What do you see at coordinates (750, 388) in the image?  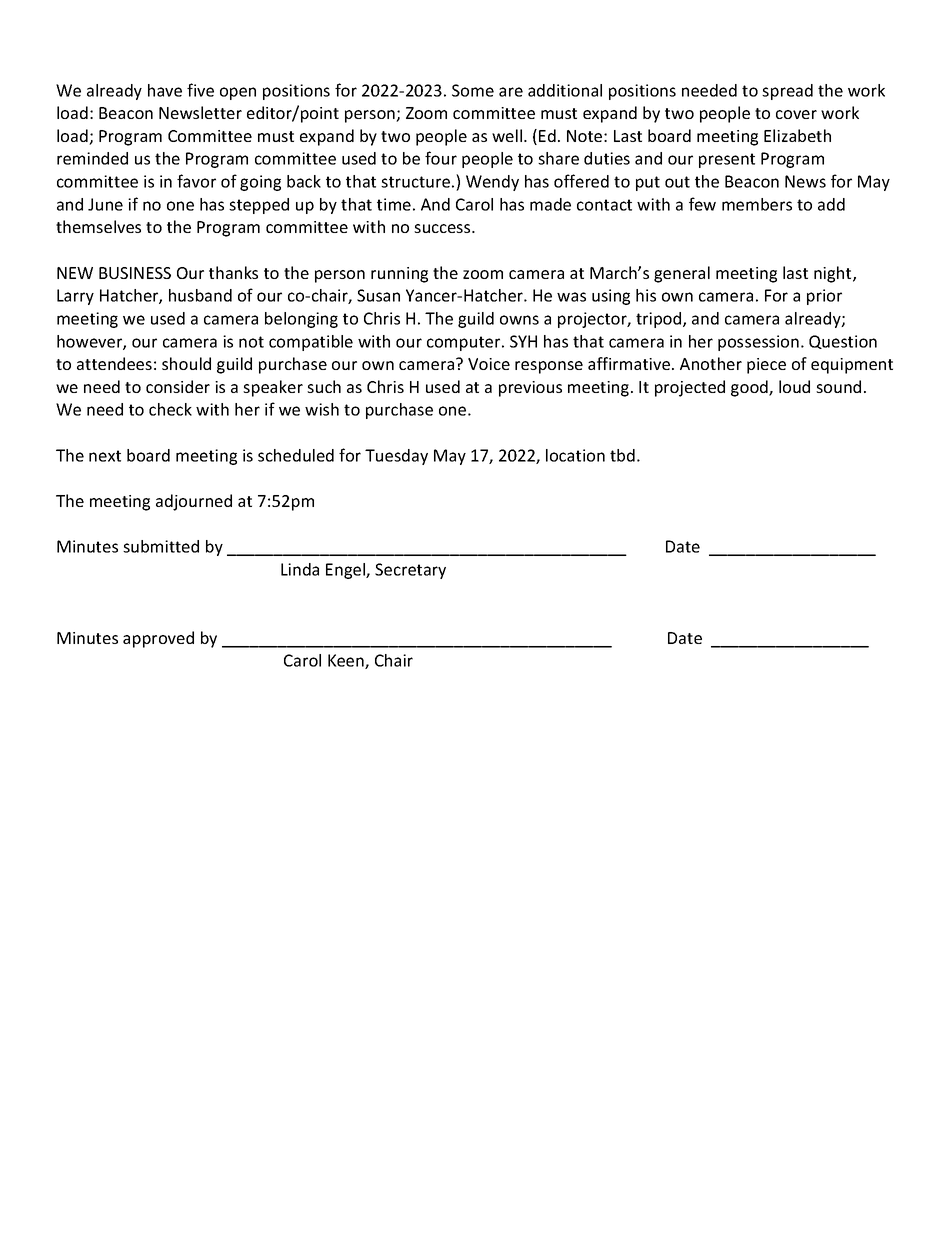 I see `good` at bounding box center [750, 388].
